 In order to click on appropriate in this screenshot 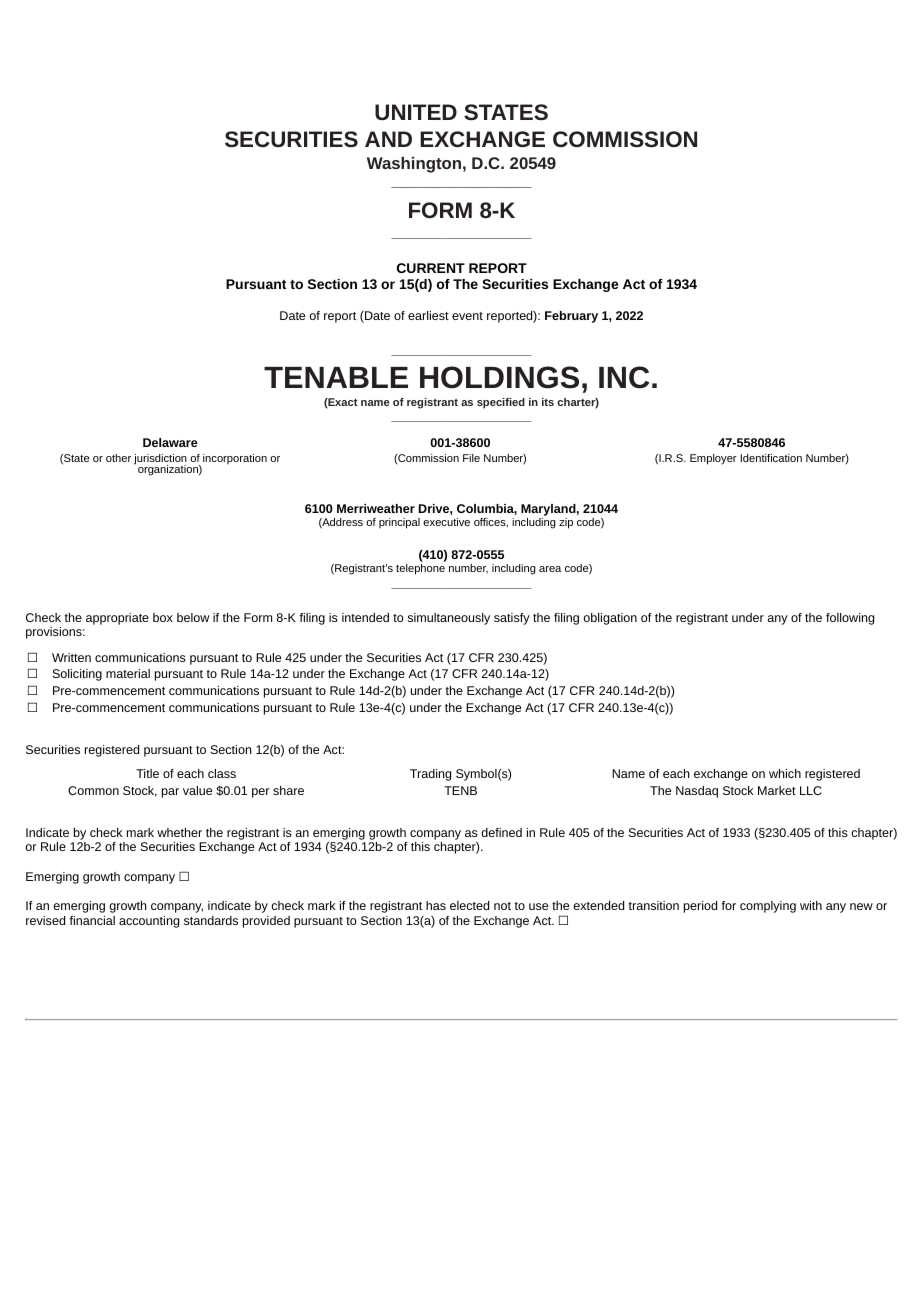, I will do `click(117, 619)`.
